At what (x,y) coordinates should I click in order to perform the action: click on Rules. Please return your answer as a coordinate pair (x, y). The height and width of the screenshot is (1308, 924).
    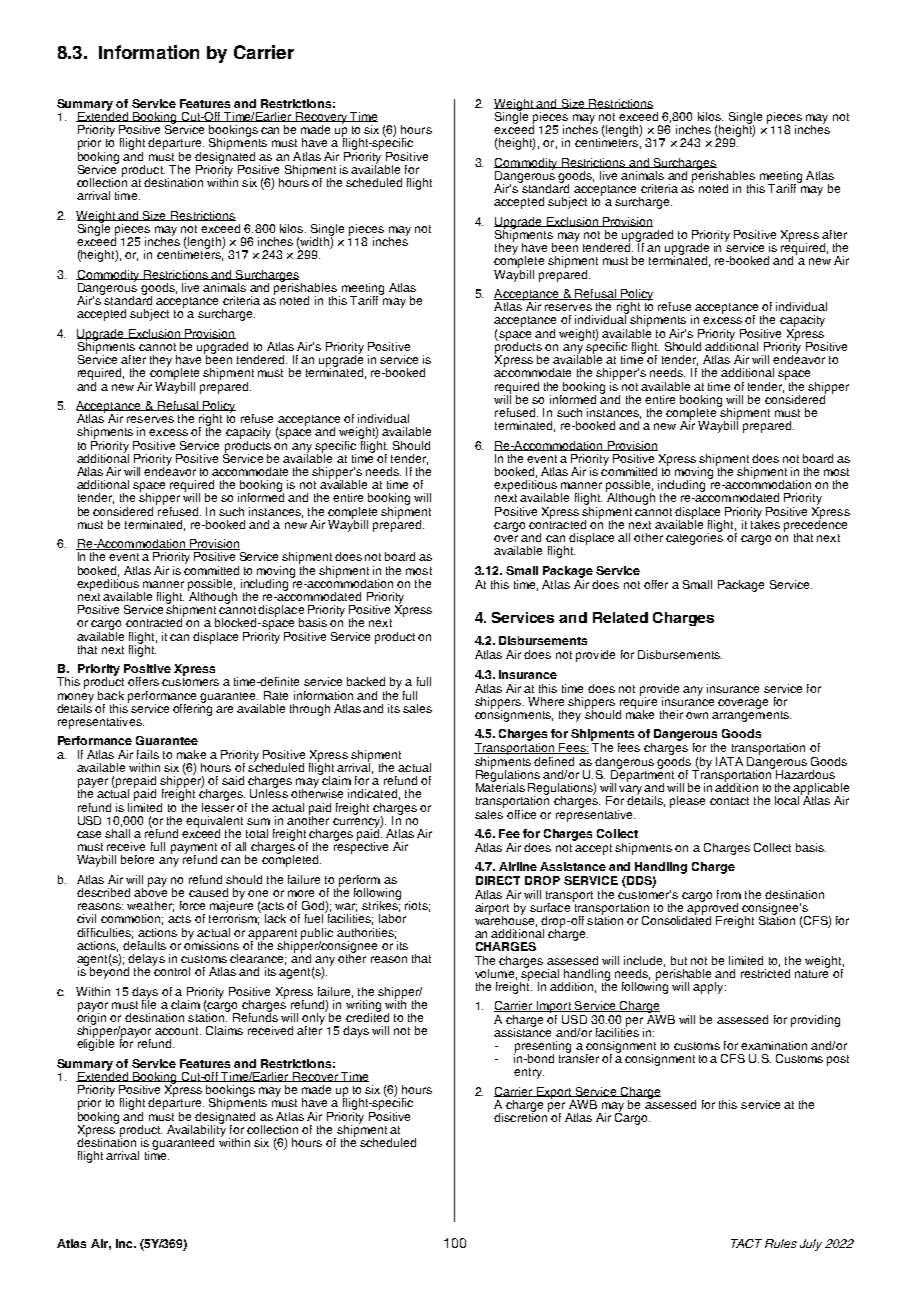
    Looking at the image, I should click on (781, 1243).
